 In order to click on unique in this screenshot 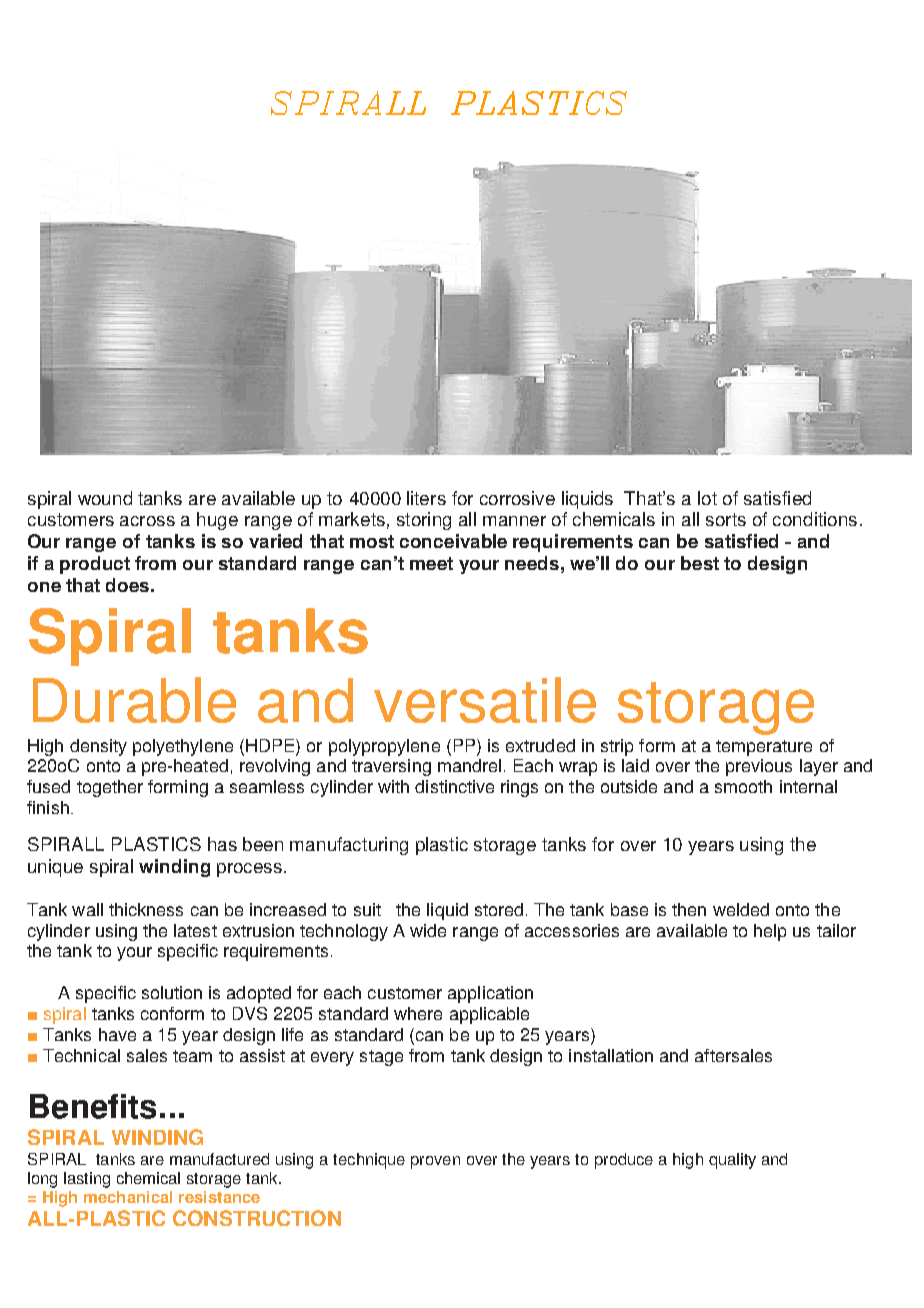, I will do `click(55, 868)`.
